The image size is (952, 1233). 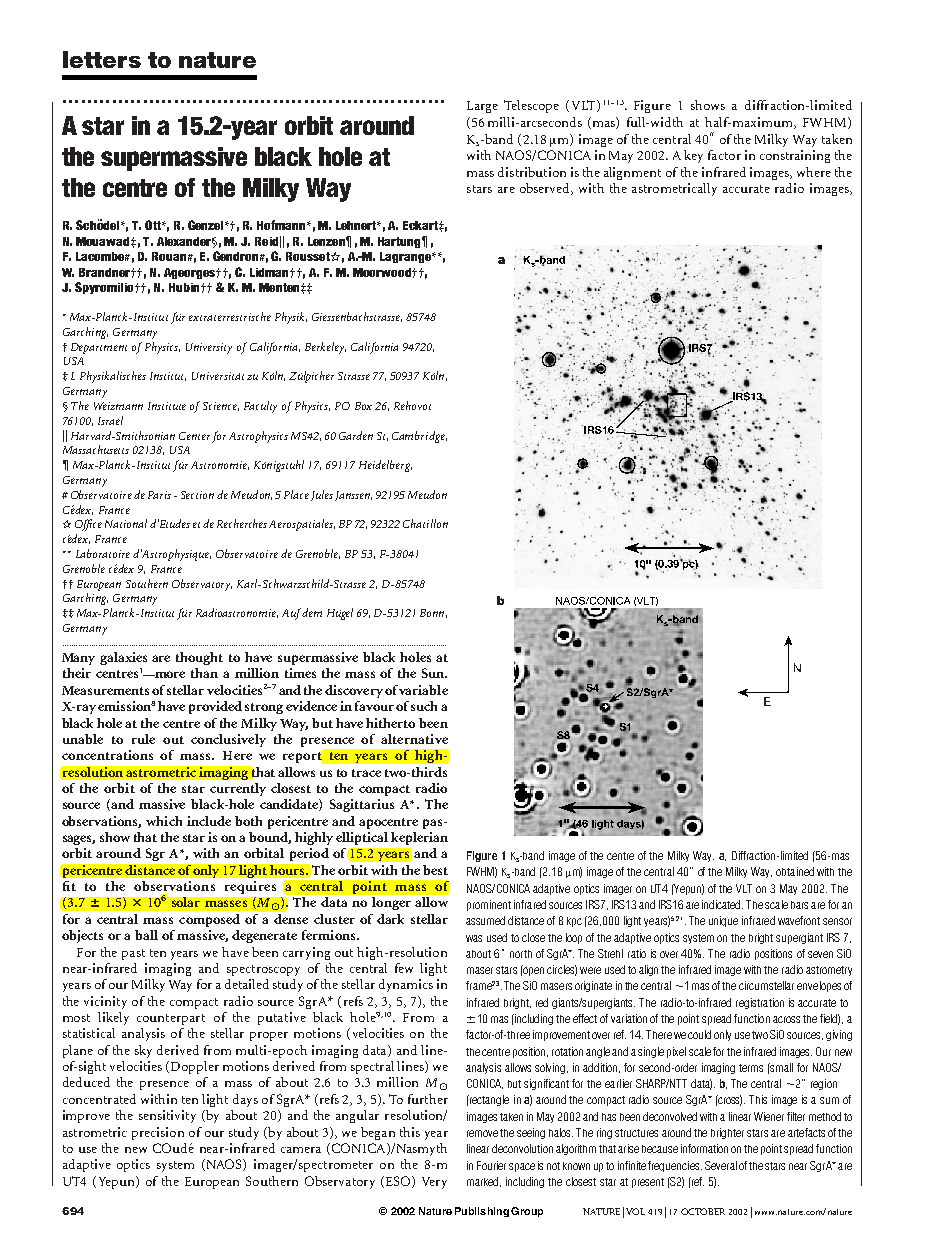 I want to click on University, so click(x=209, y=348).
